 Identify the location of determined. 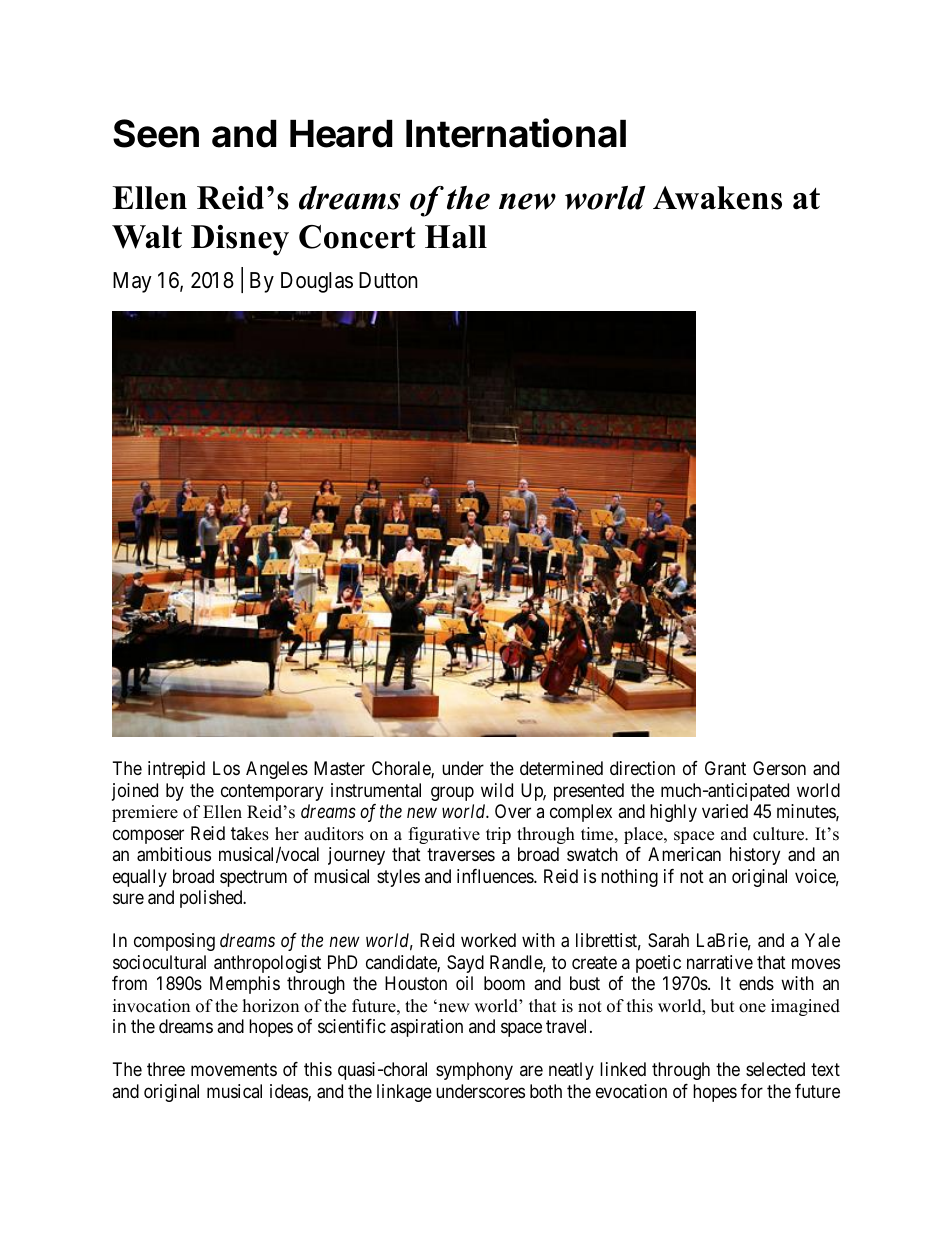
(561, 768).
